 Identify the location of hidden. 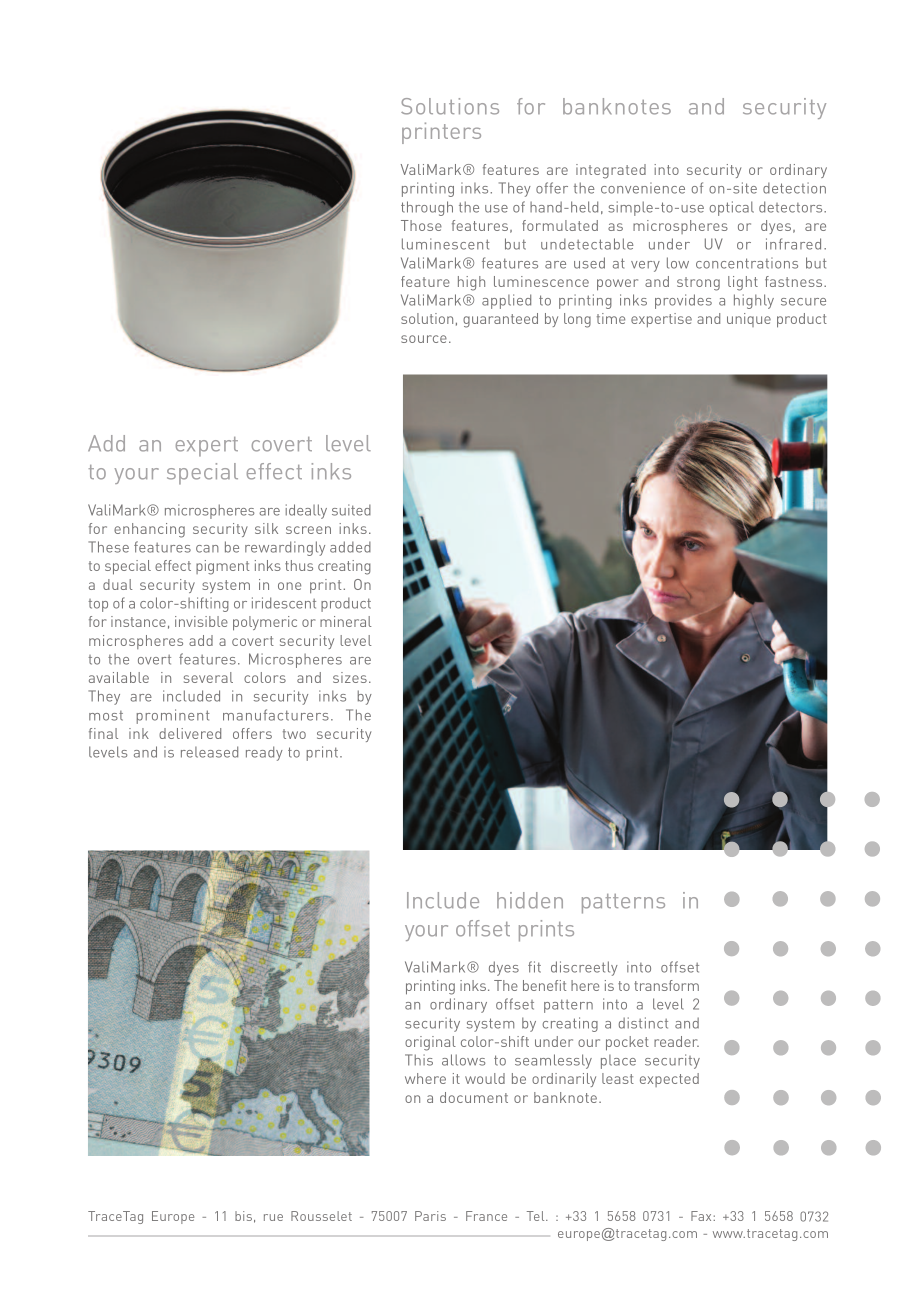
(530, 900).
